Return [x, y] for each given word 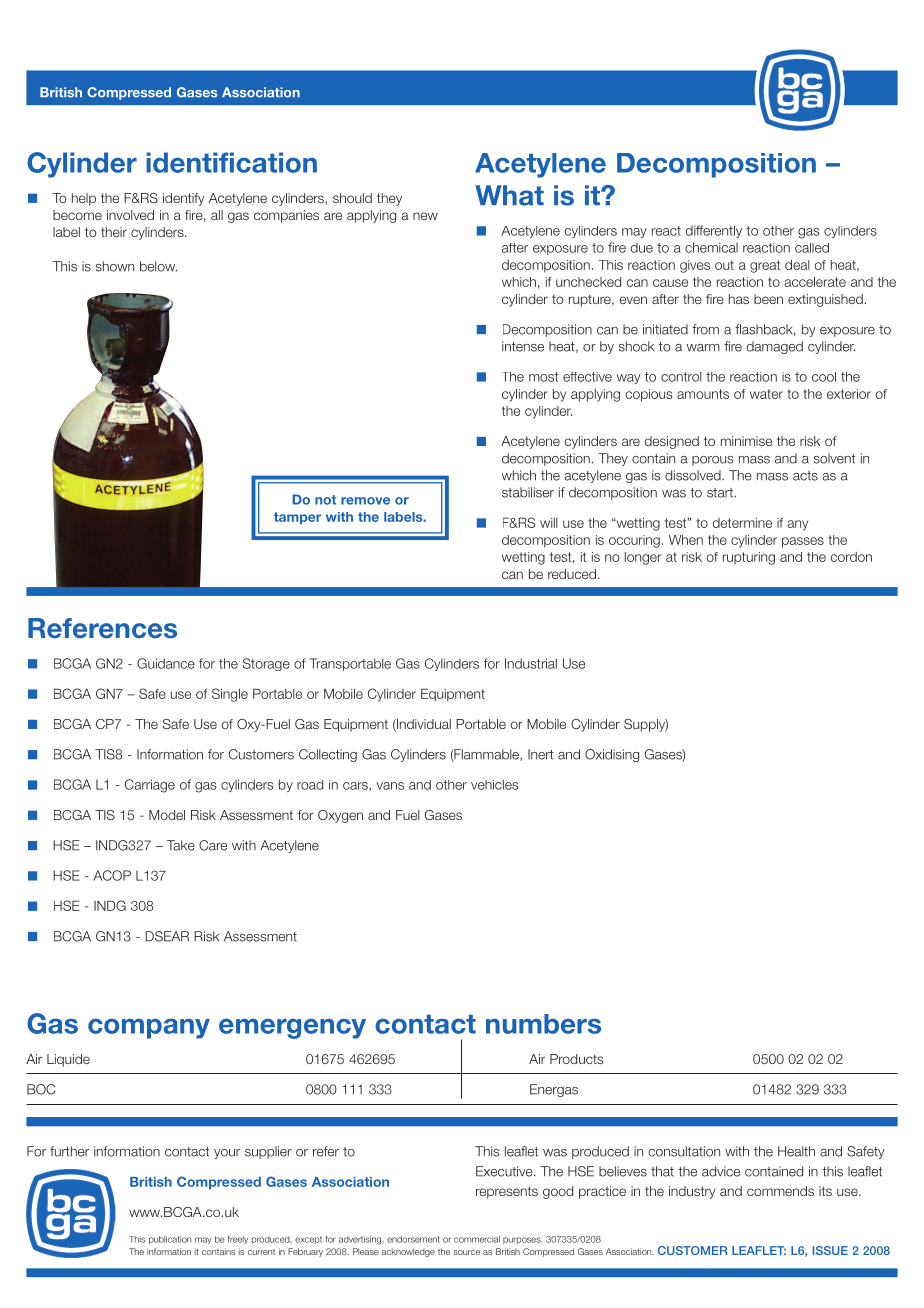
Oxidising [612, 755]
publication [170, 1240]
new [425, 216]
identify [183, 199]
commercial [477, 1239]
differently [714, 231]
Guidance [166, 663]
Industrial [531, 663]
